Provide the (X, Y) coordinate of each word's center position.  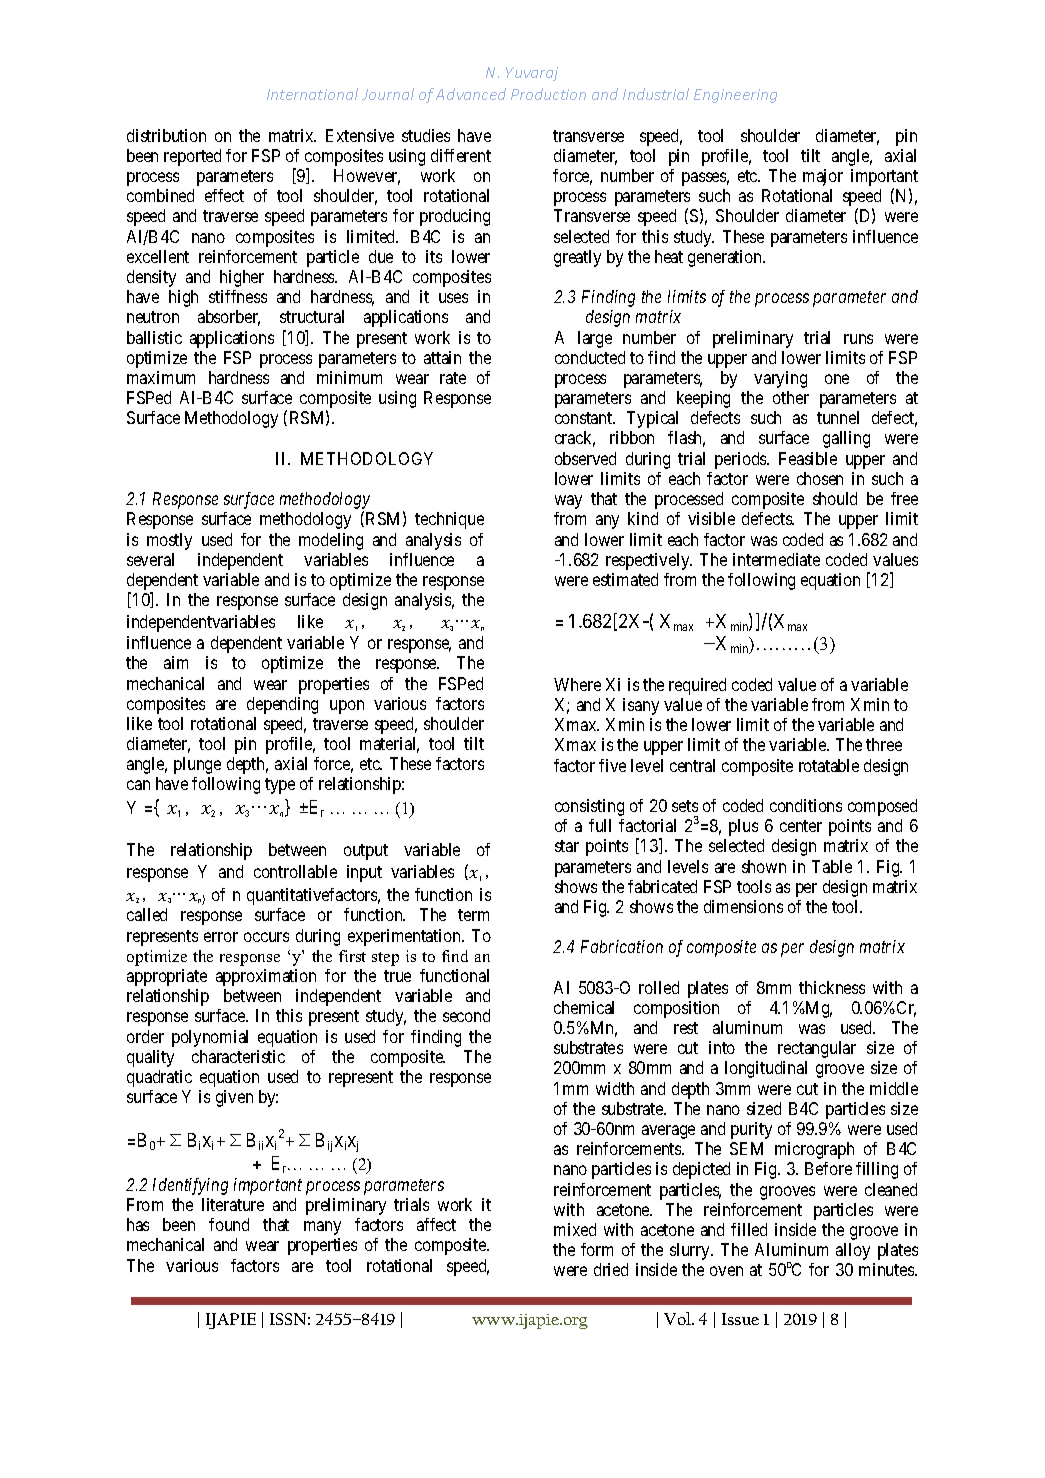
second (466, 1015)
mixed (575, 1229)
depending (282, 705)
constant (585, 418)
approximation (266, 977)
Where (577, 684)
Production (548, 94)
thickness (832, 987)
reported (192, 157)
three (884, 744)
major (823, 177)
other (791, 397)
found (229, 1224)
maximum (161, 377)
